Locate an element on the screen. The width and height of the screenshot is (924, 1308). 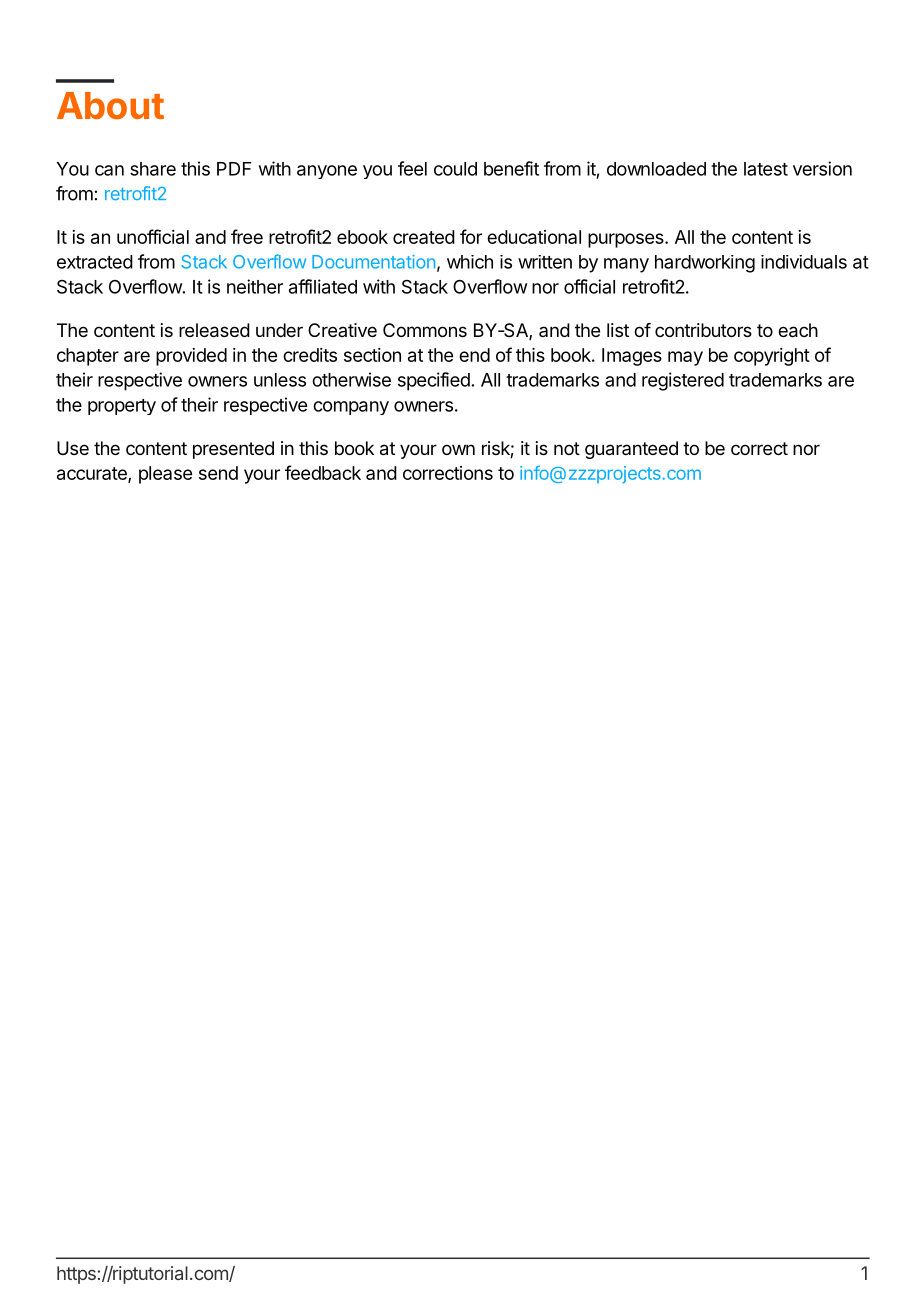
latest is located at coordinates (766, 169).
